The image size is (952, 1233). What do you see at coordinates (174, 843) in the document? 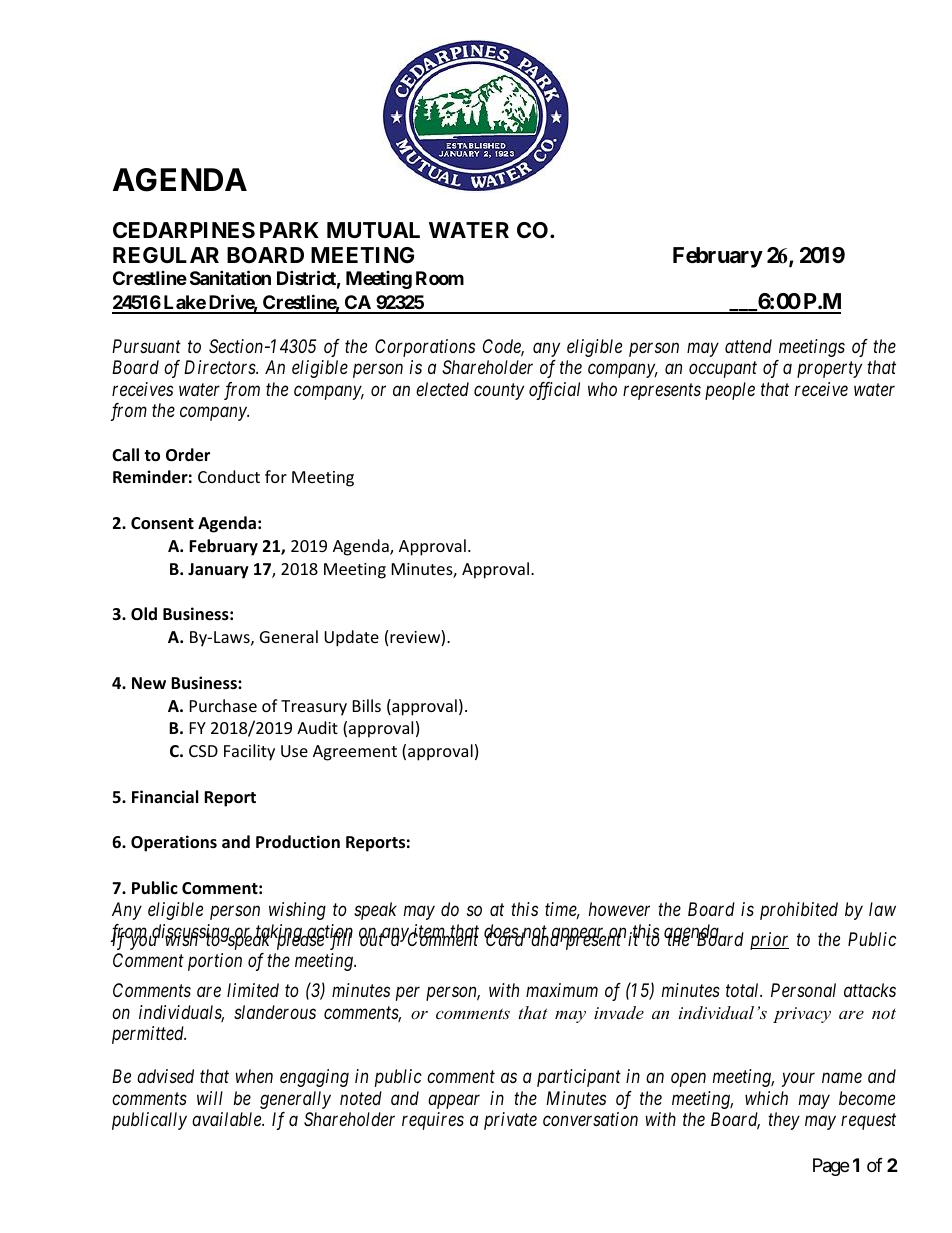
I see `Operations` at bounding box center [174, 843].
